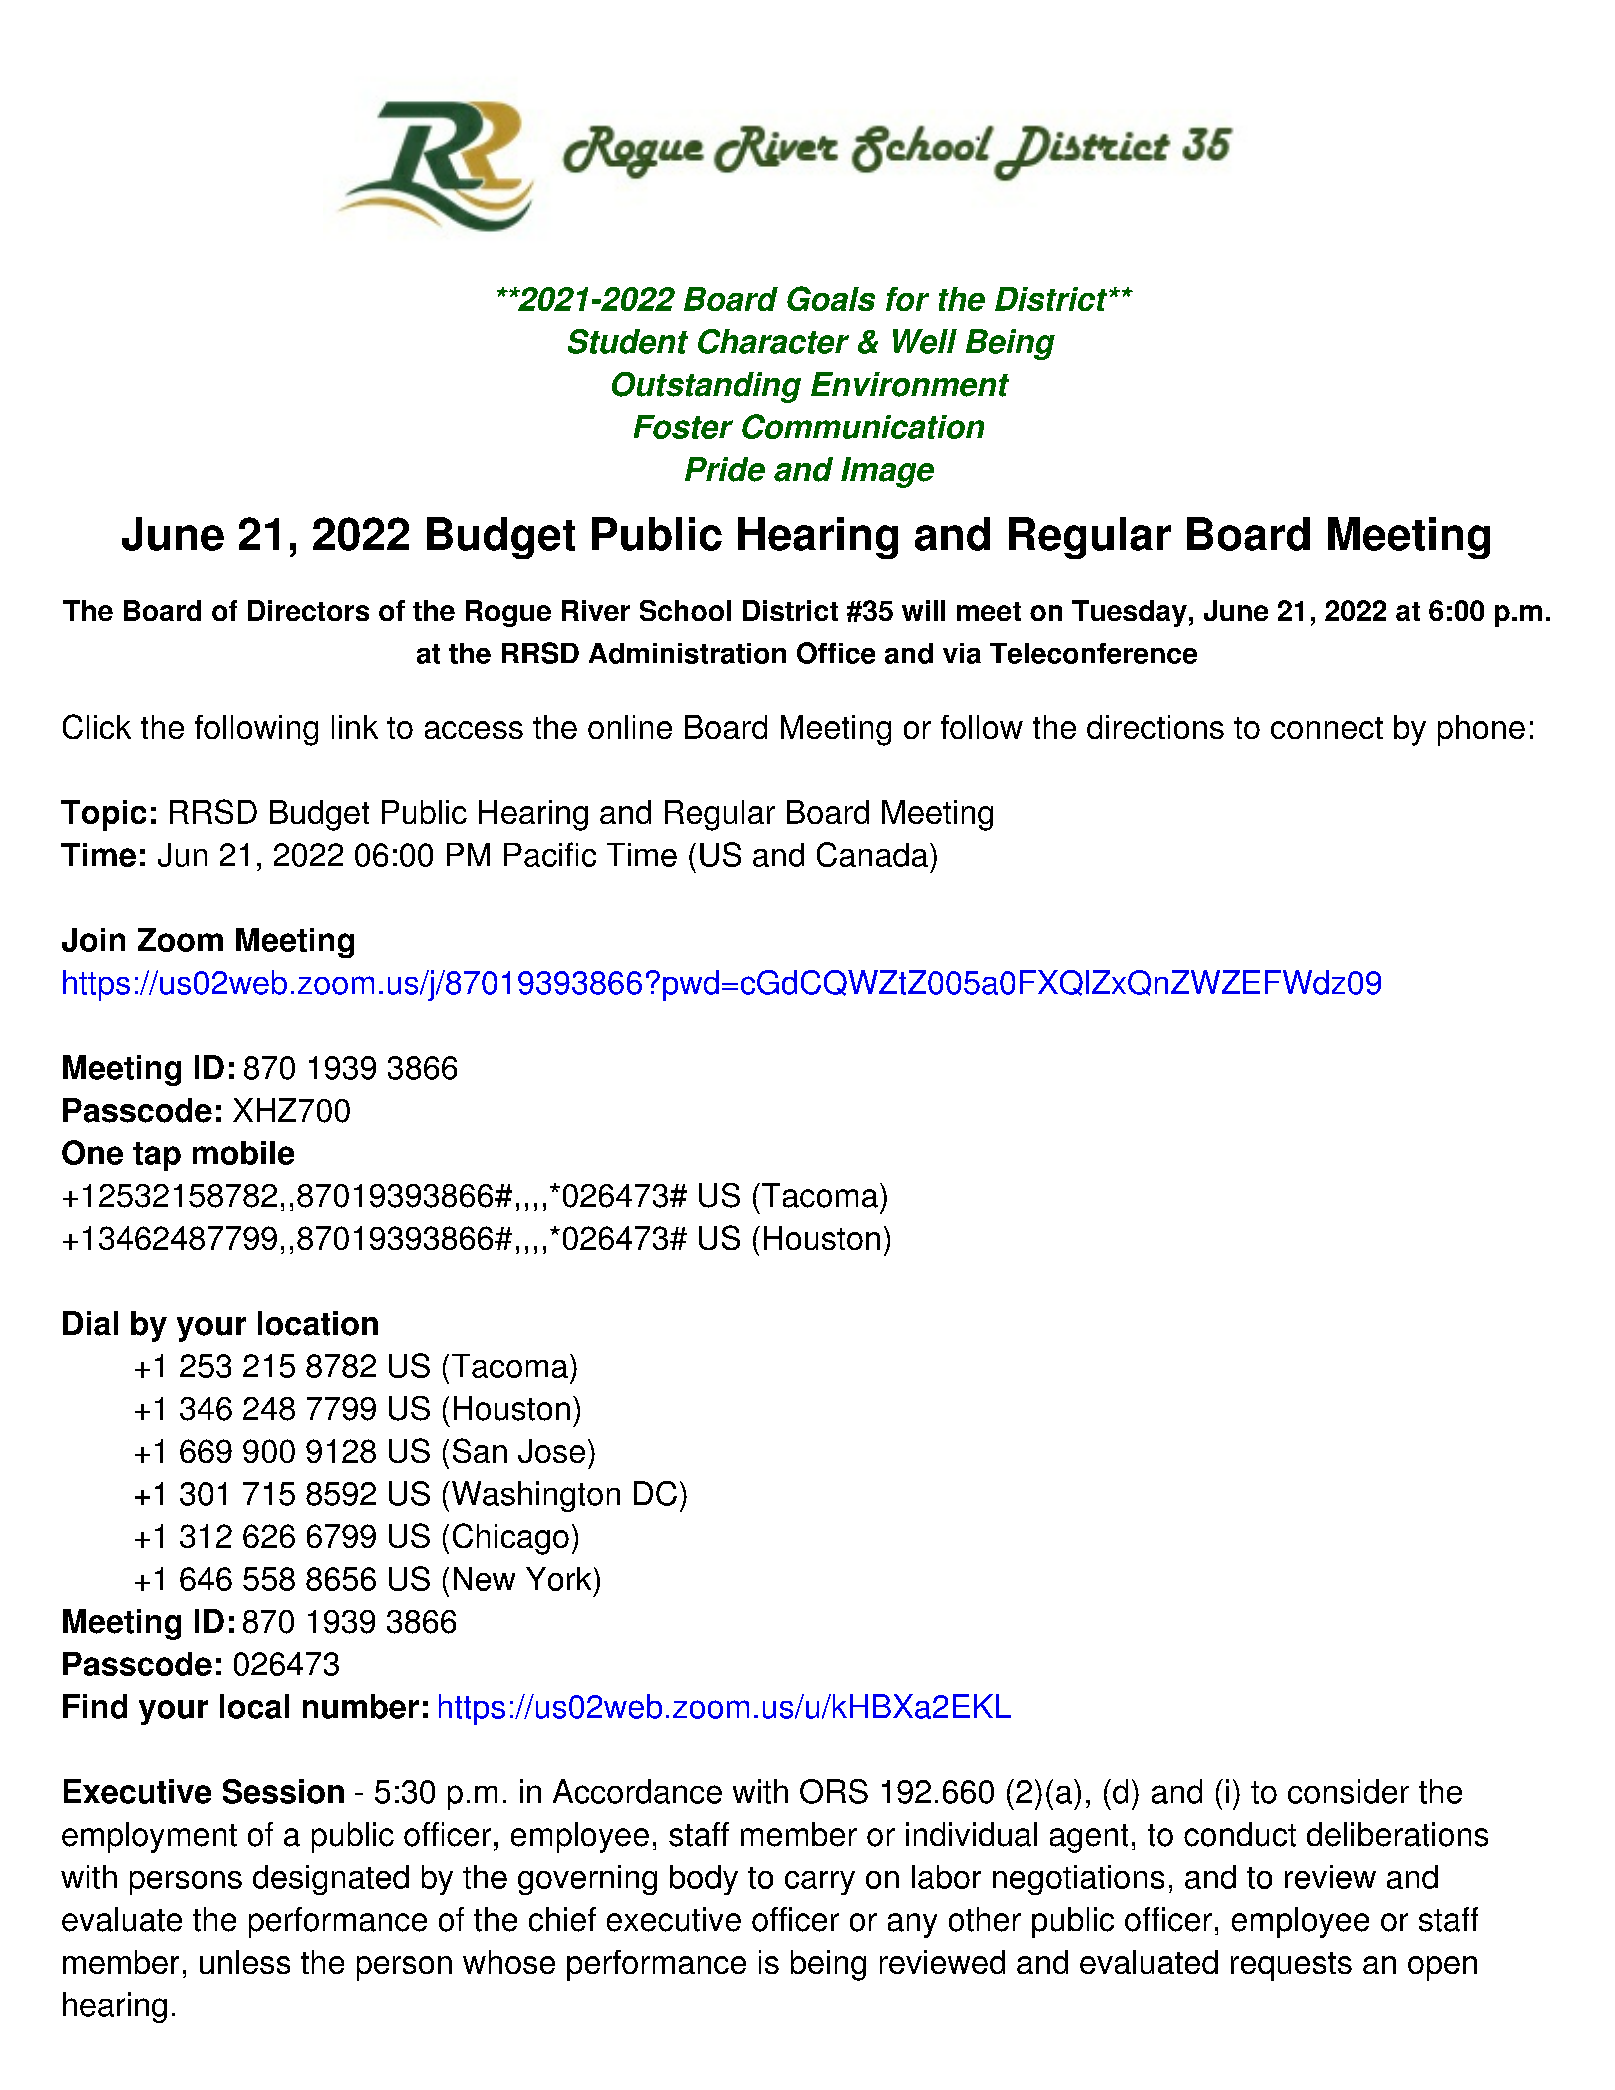  I want to click on unless, so click(245, 1962).
